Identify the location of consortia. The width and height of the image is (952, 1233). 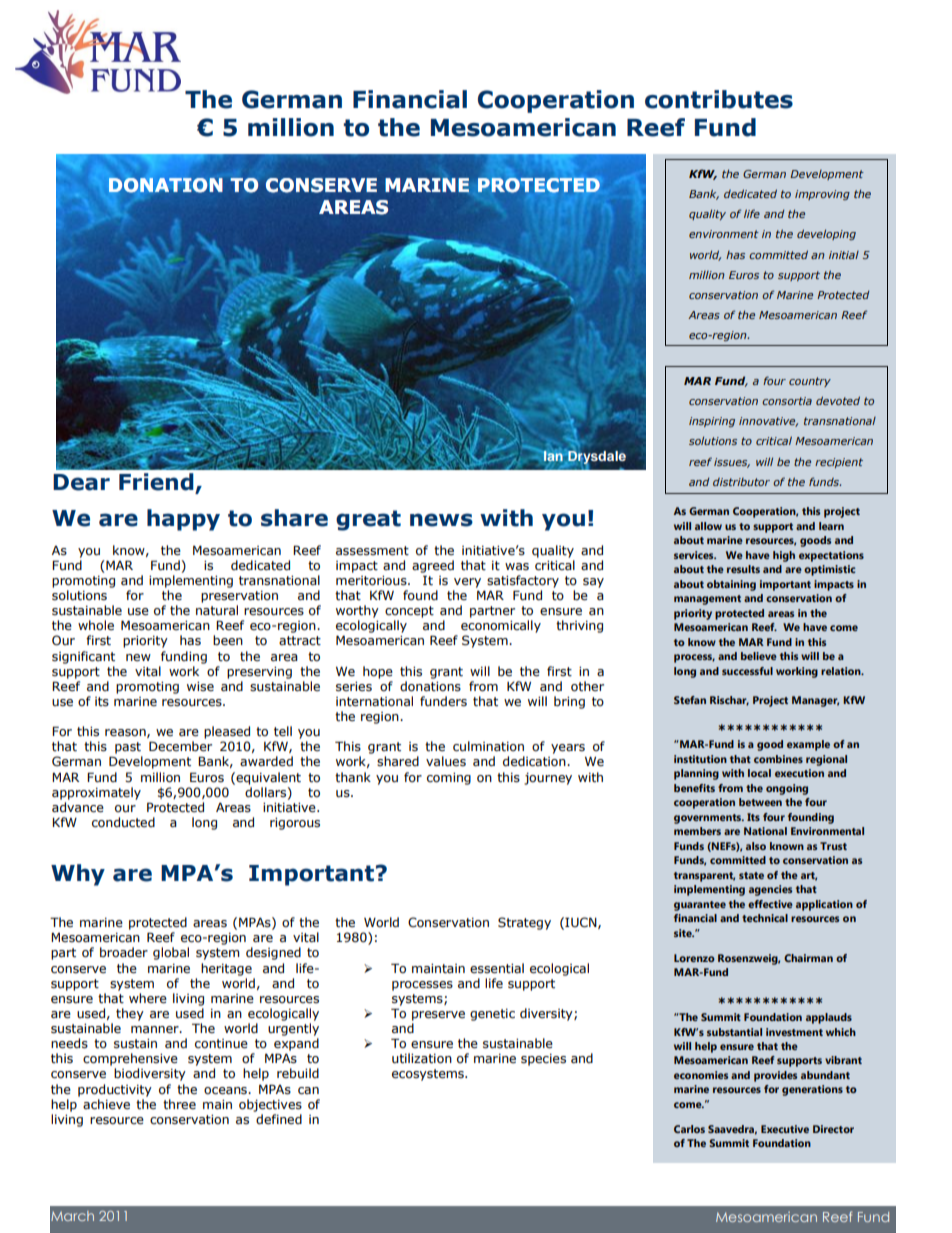
(787, 401).
